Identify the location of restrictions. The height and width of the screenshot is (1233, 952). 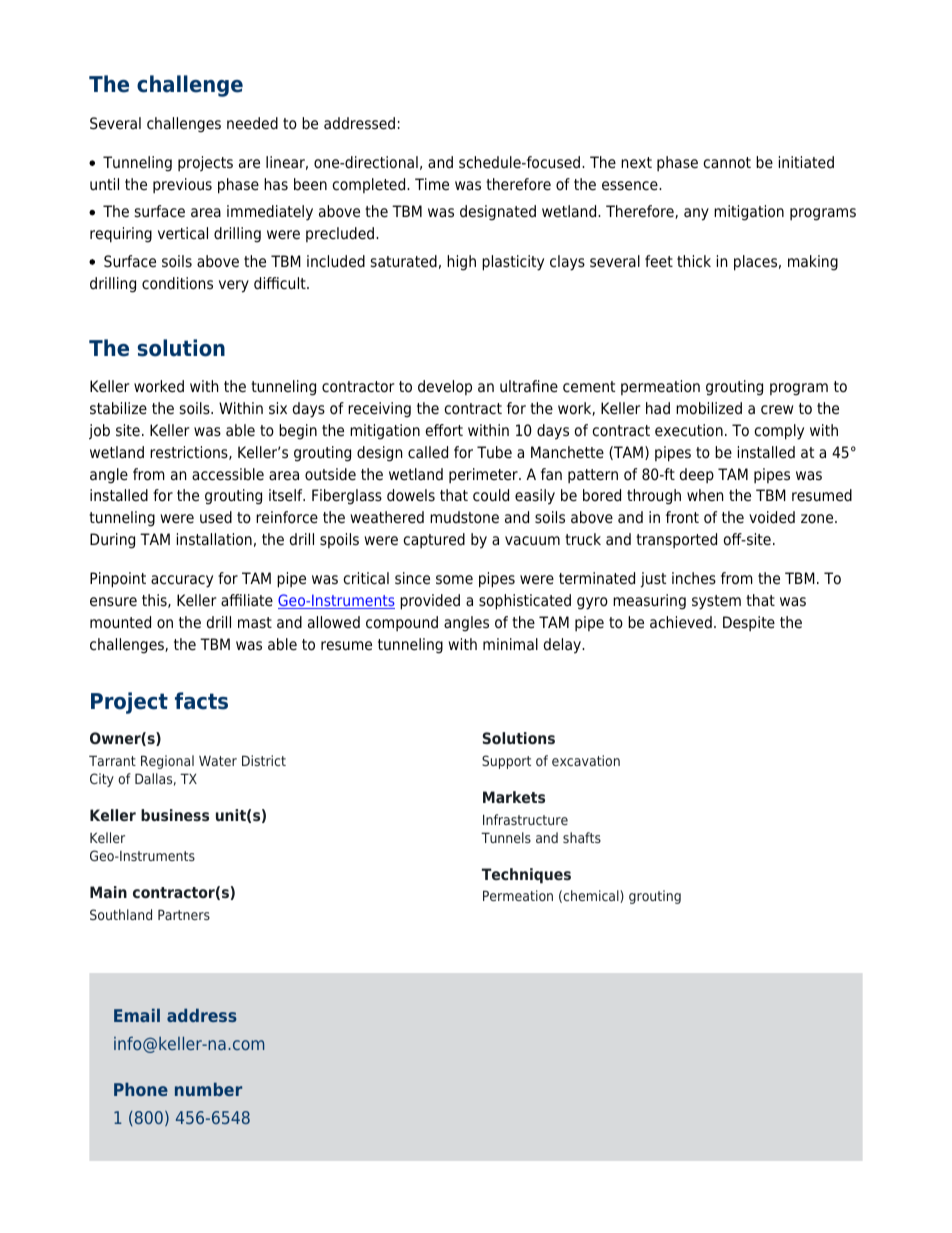
(190, 453).
